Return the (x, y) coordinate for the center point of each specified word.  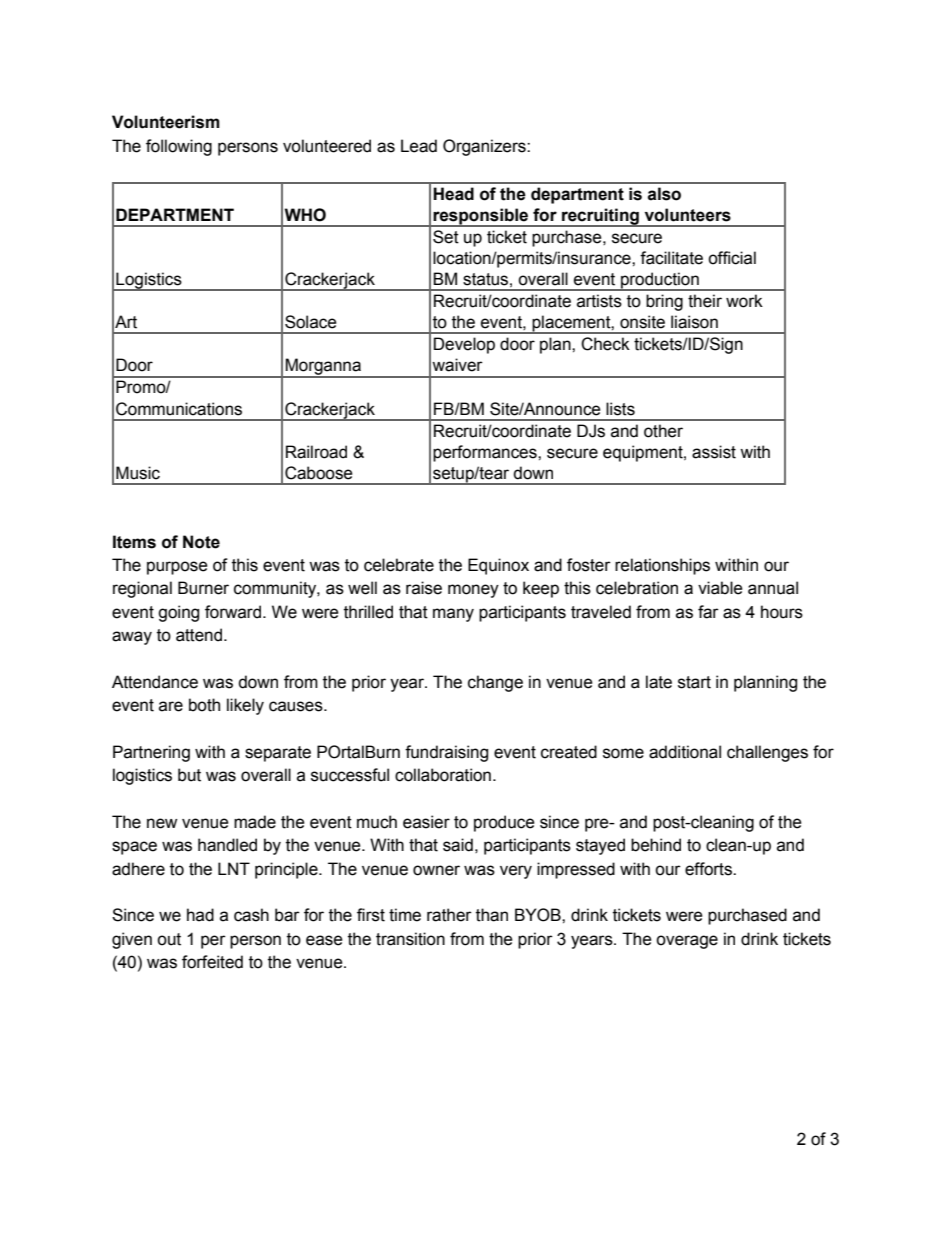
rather (449, 915)
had (200, 915)
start (694, 682)
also (664, 194)
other (663, 431)
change (495, 683)
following (179, 147)
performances (486, 453)
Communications (179, 409)
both (204, 705)
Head (453, 194)
